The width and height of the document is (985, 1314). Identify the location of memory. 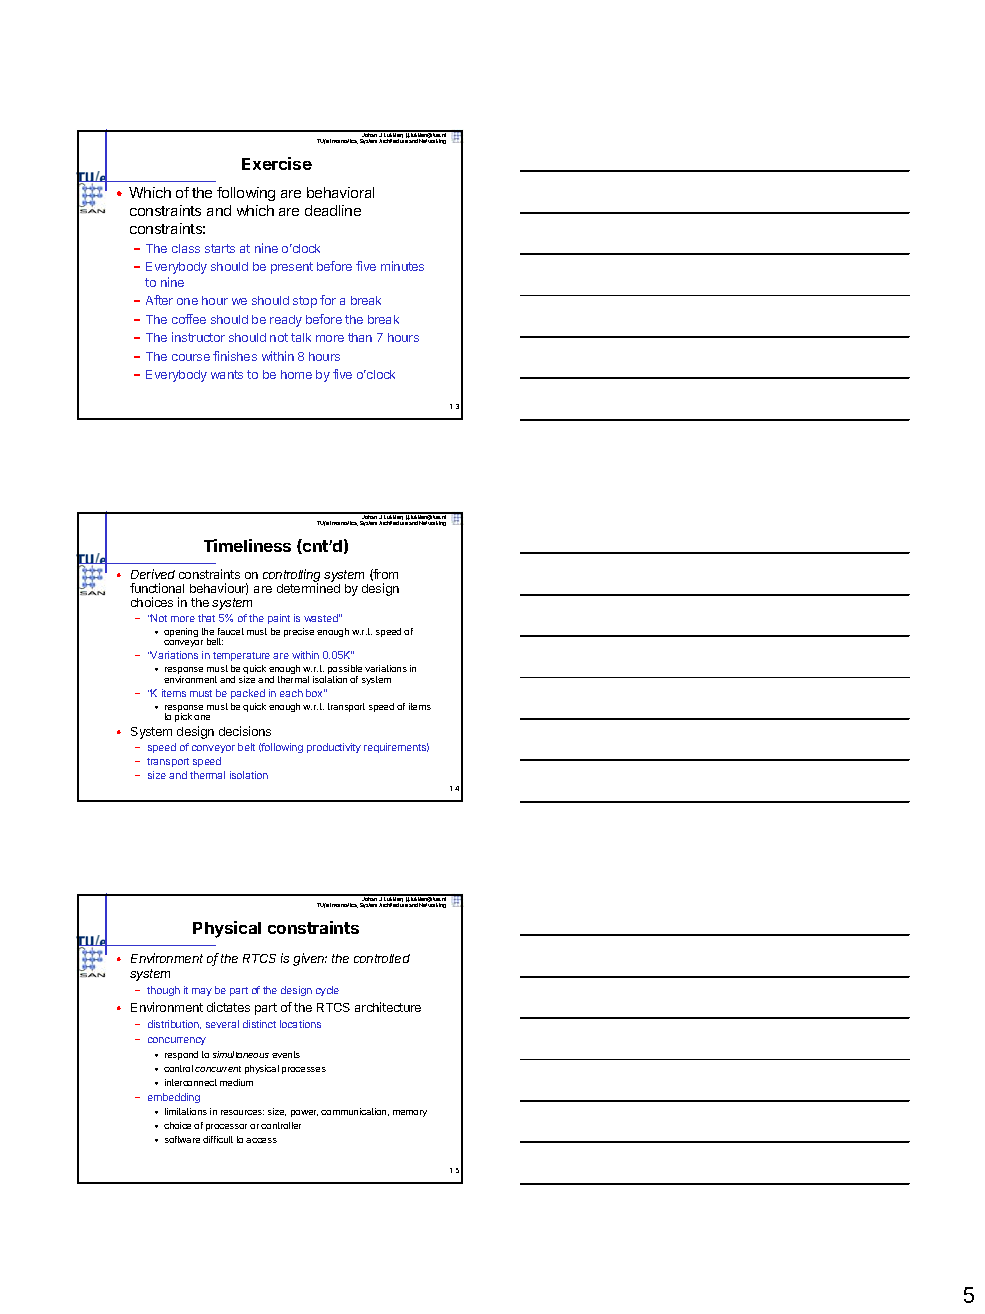
(410, 1113).
